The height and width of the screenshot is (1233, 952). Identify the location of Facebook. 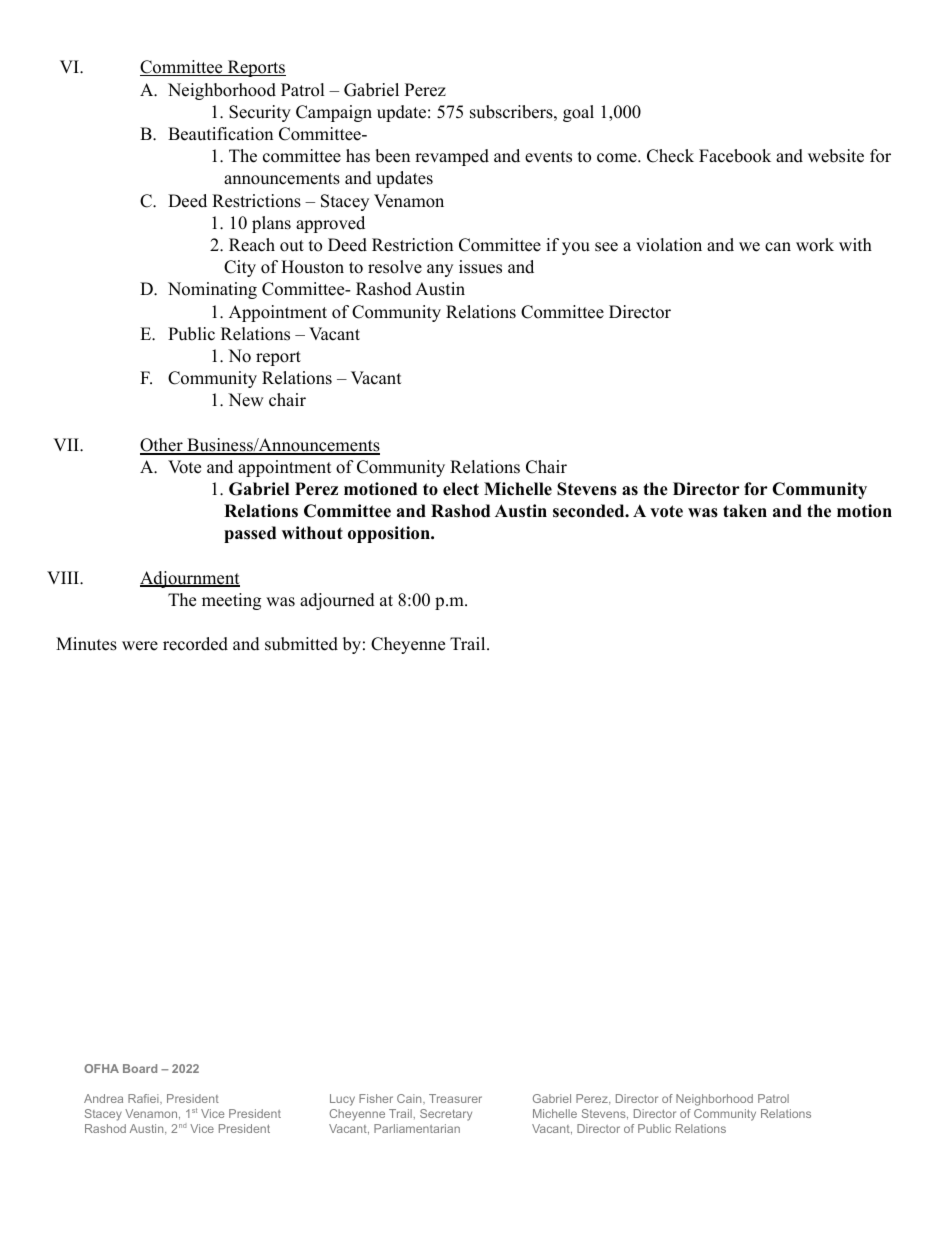
(735, 156).
